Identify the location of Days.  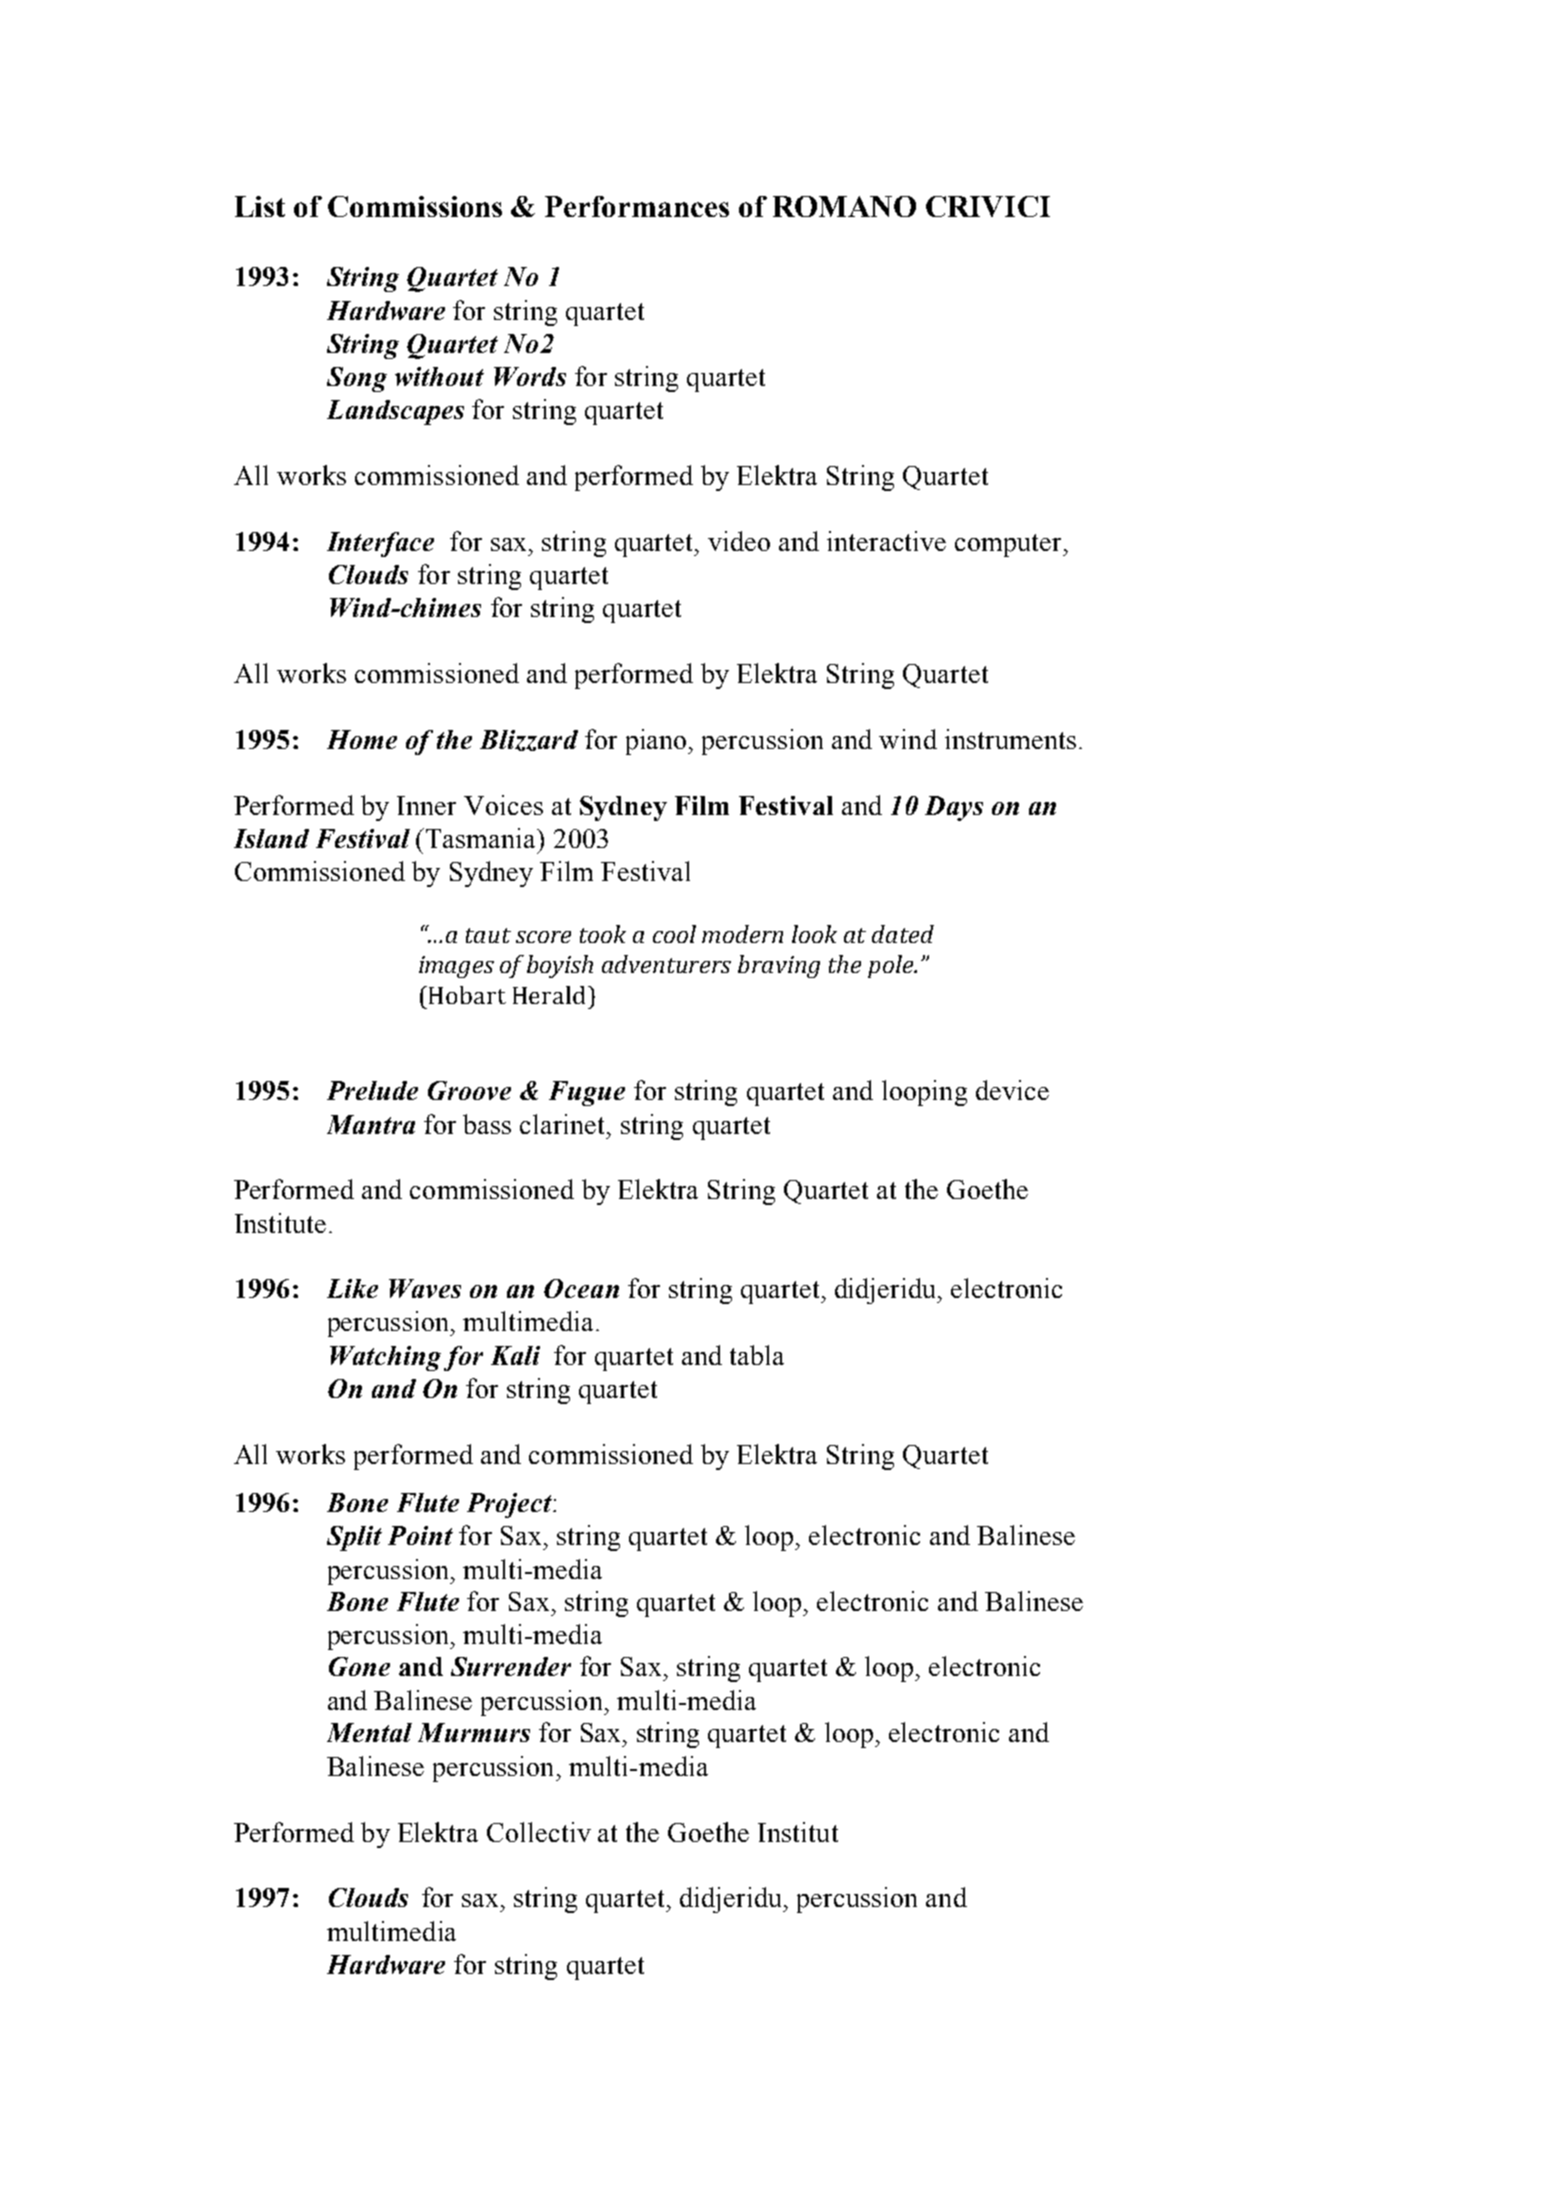
(954, 808).
